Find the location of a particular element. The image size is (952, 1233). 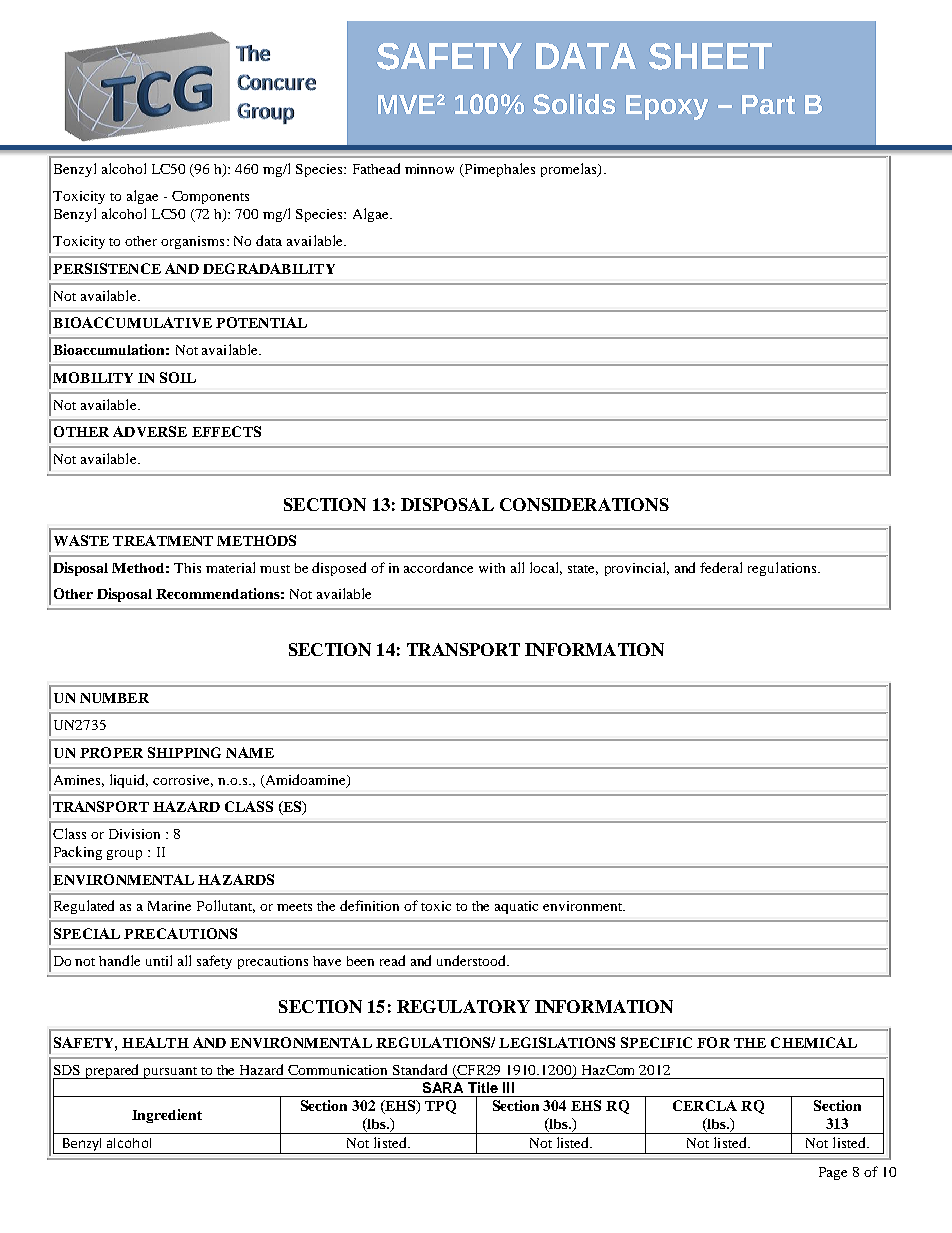

aquatic is located at coordinates (516, 907).
